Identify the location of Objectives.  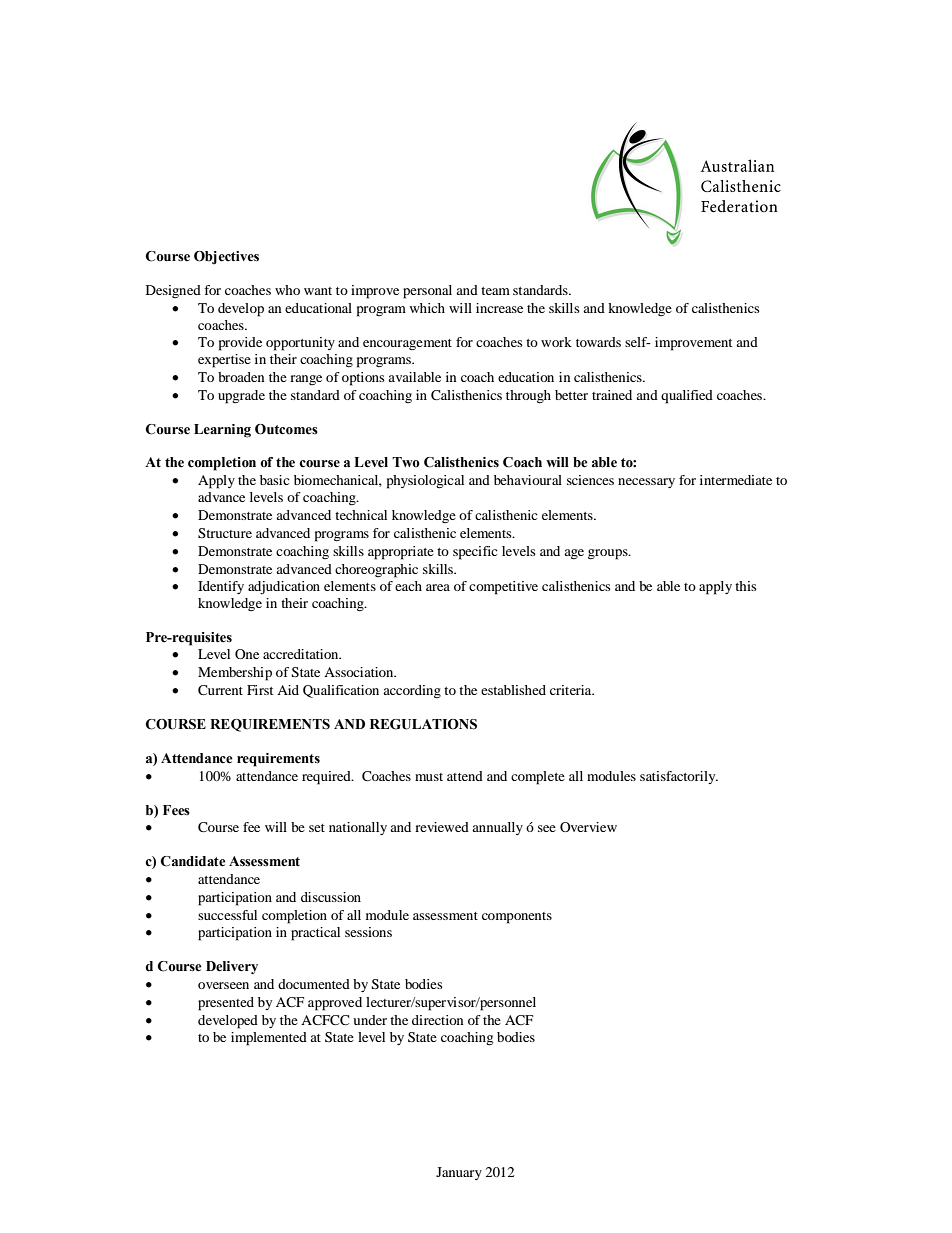
(226, 258).
